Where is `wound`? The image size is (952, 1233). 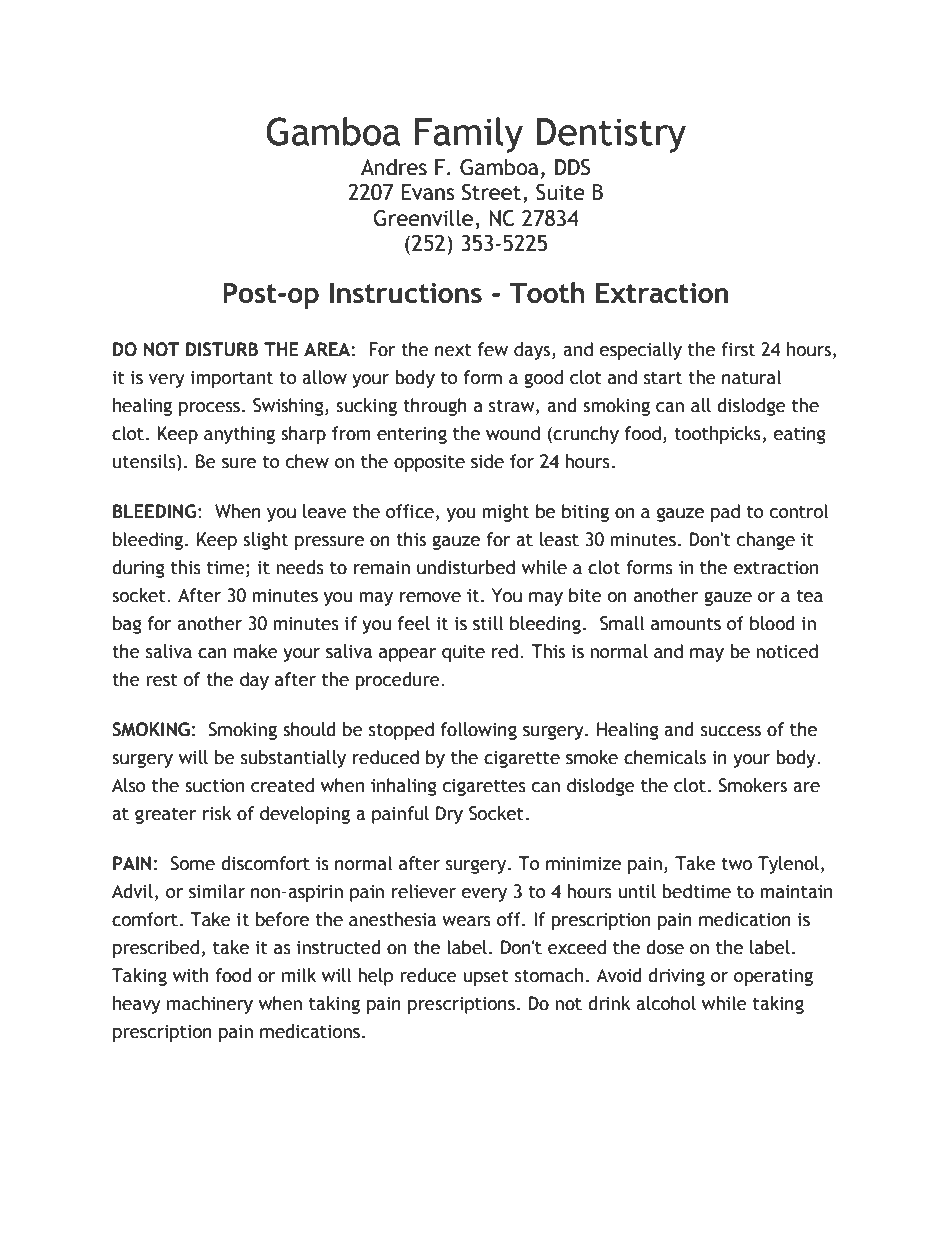 wound is located at coordinates (513, 433).
